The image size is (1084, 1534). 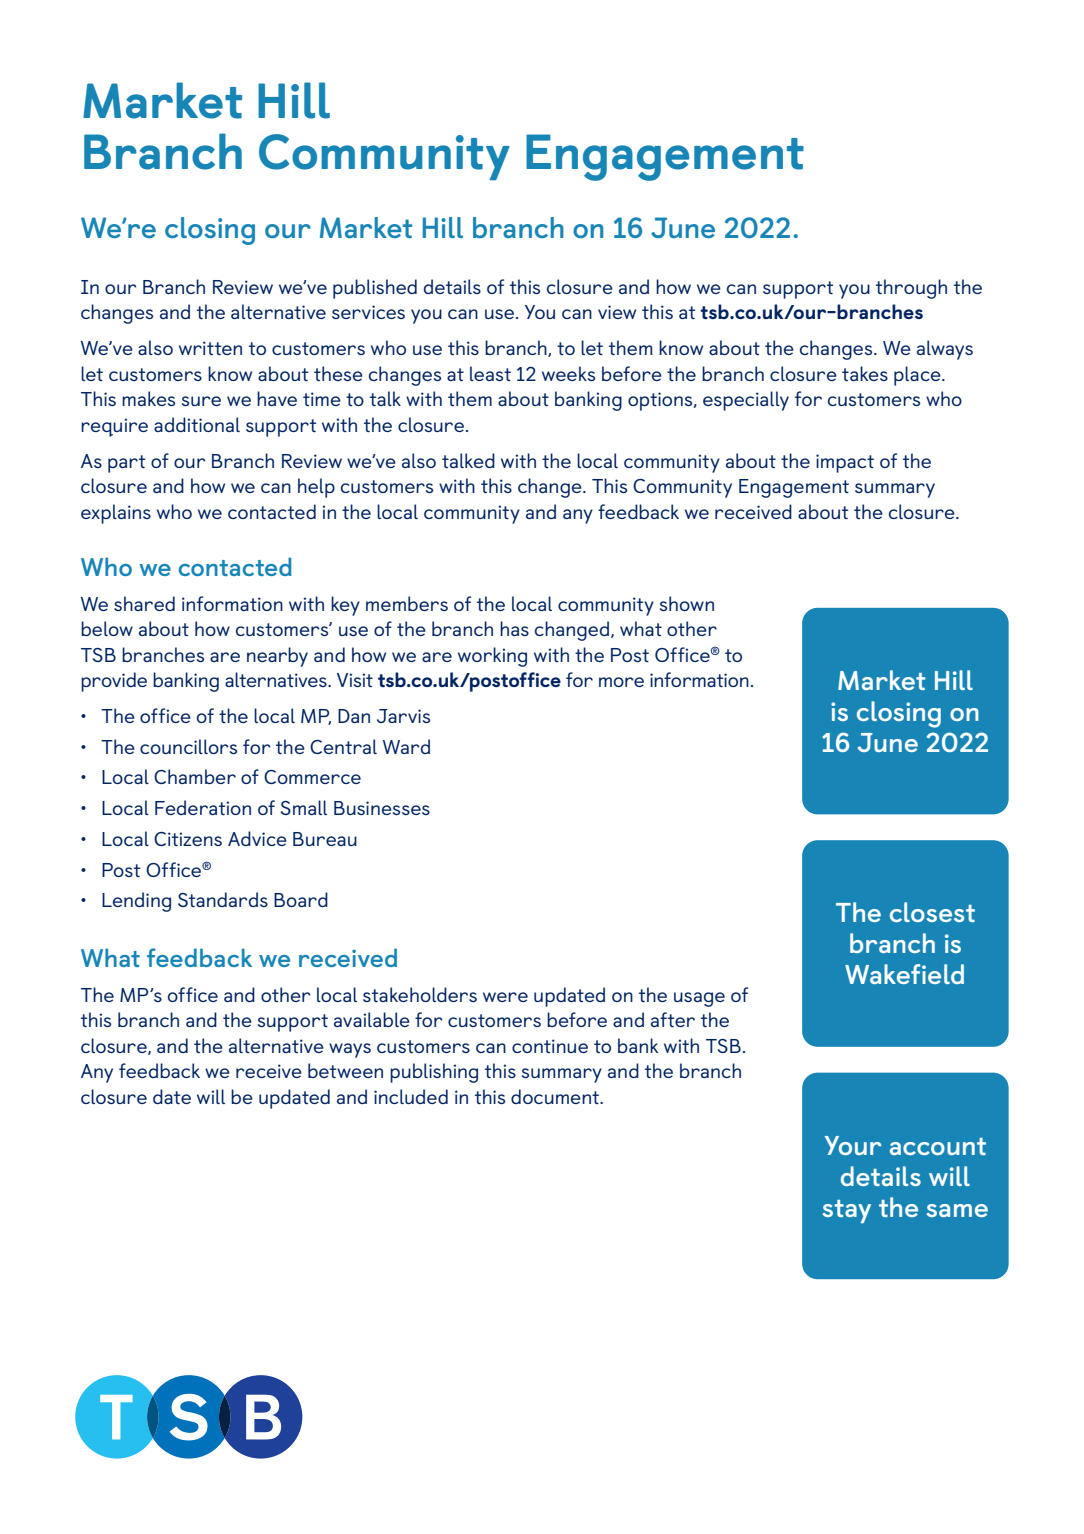 What do you see at coordinates (406, 746) in the screenshot?
I see `Ward` at bounding box center [406, 746].
